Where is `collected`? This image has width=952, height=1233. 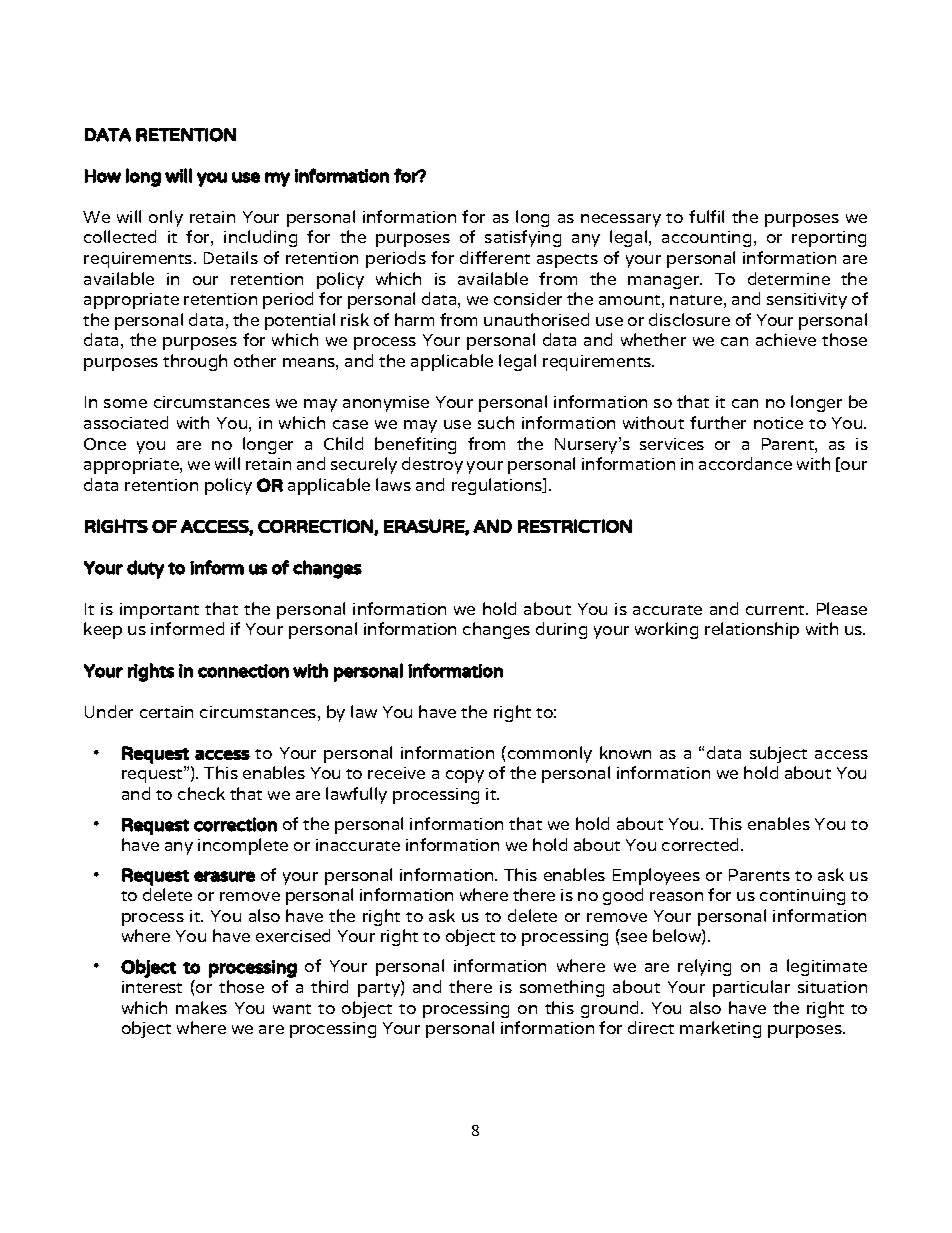
collected is located at coordinates (120, 236).
